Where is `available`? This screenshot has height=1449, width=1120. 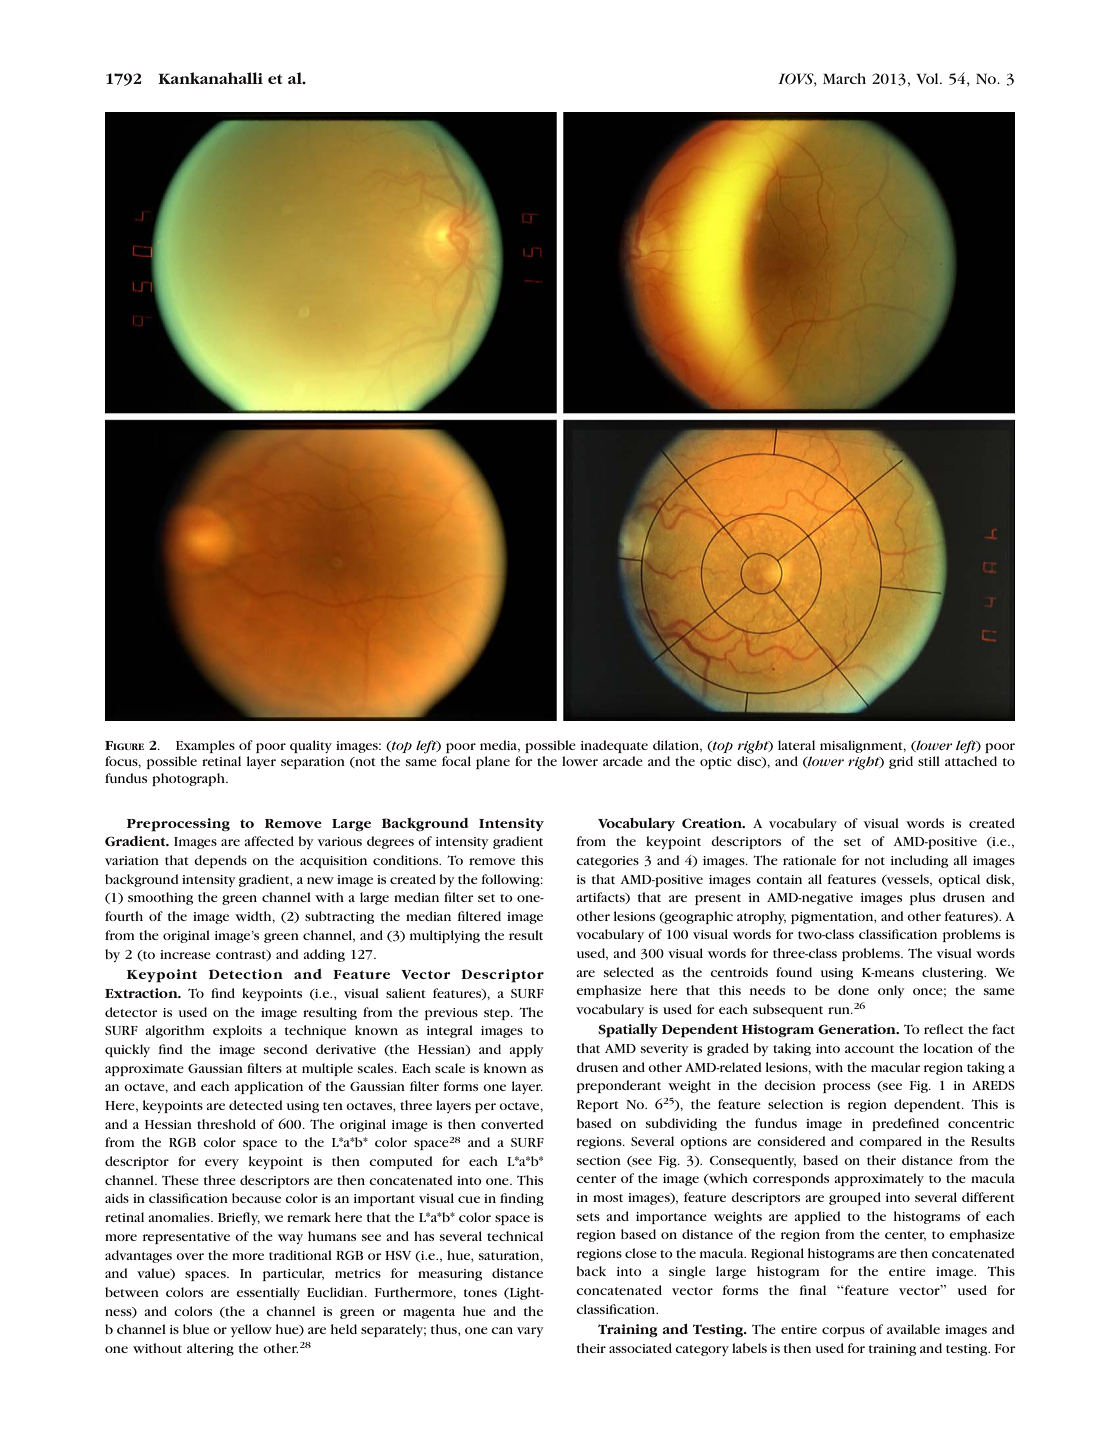 available is located at coordinates (913, 1329).
